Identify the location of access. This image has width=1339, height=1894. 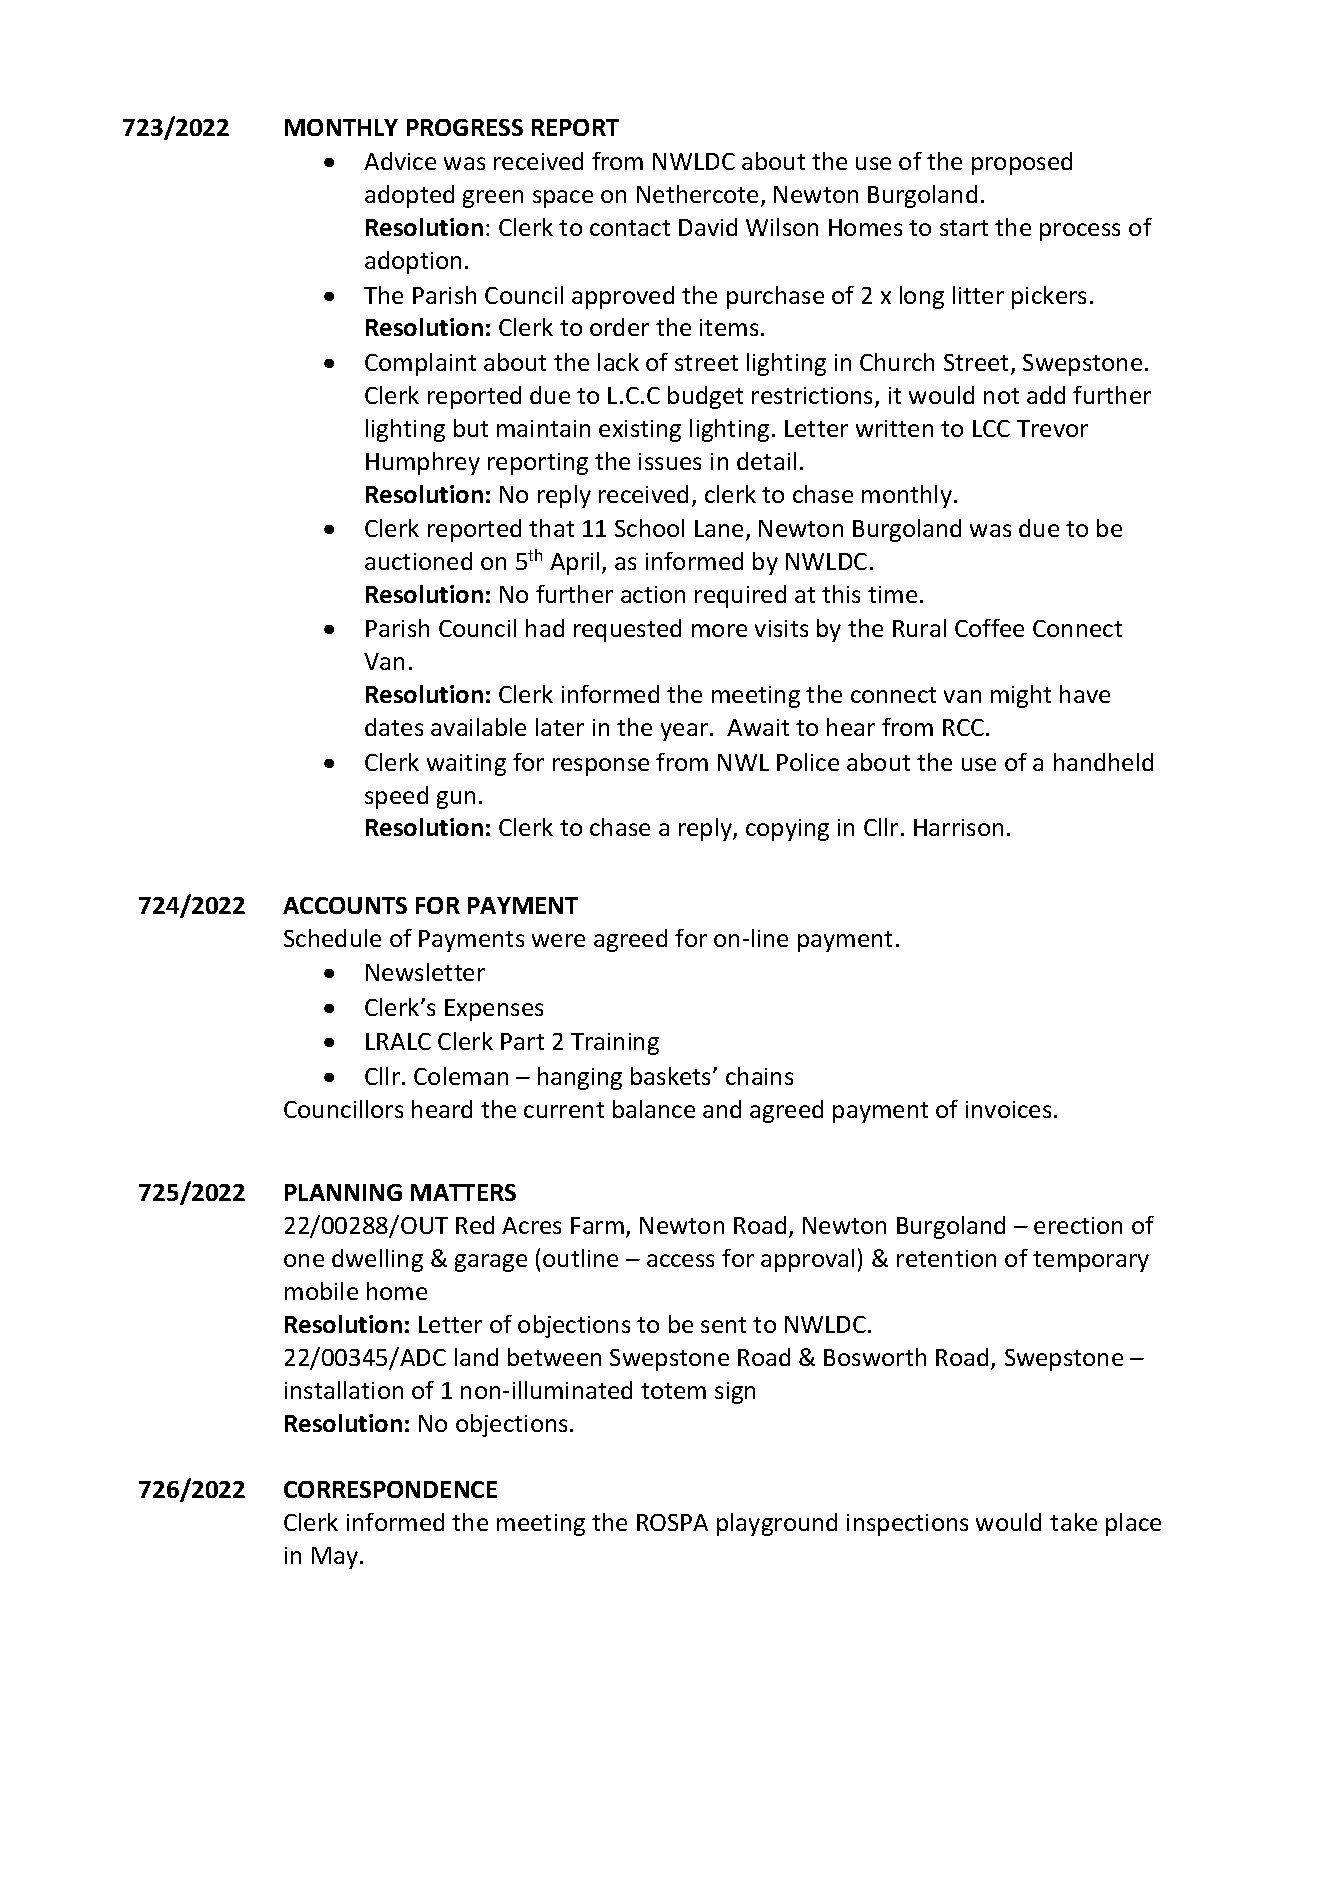
(680, 1260).
